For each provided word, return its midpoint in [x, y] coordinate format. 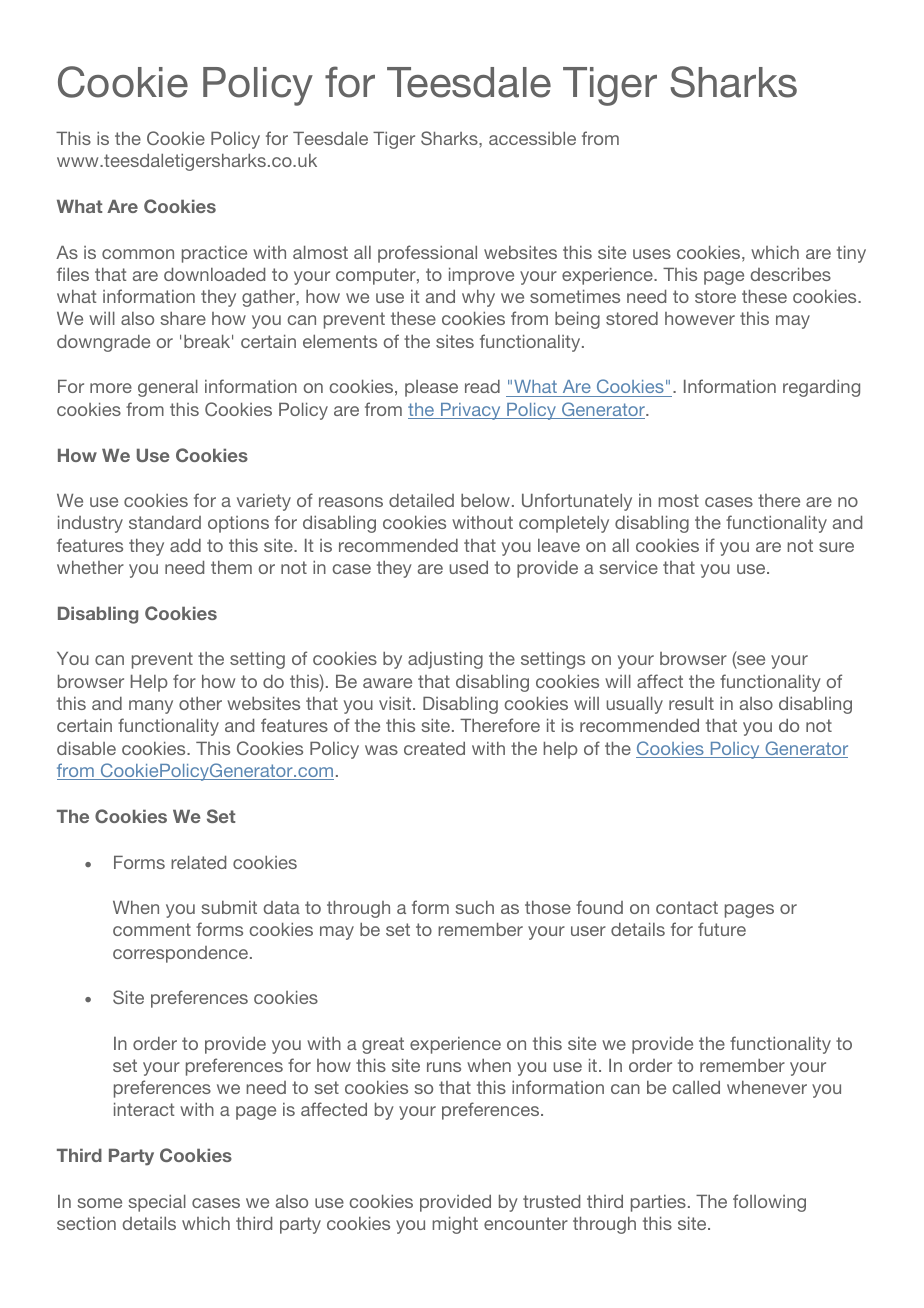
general [168, 388]
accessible [532, 138]
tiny [851, 254]
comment [152, 929]
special [157, 1203]
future [722, 929]
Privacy [471, 411]
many [151, 707]
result [691, 703]
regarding [821, 388]
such [474, 907]
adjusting [445, 660]
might [455, 1225]
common [138, 254]
